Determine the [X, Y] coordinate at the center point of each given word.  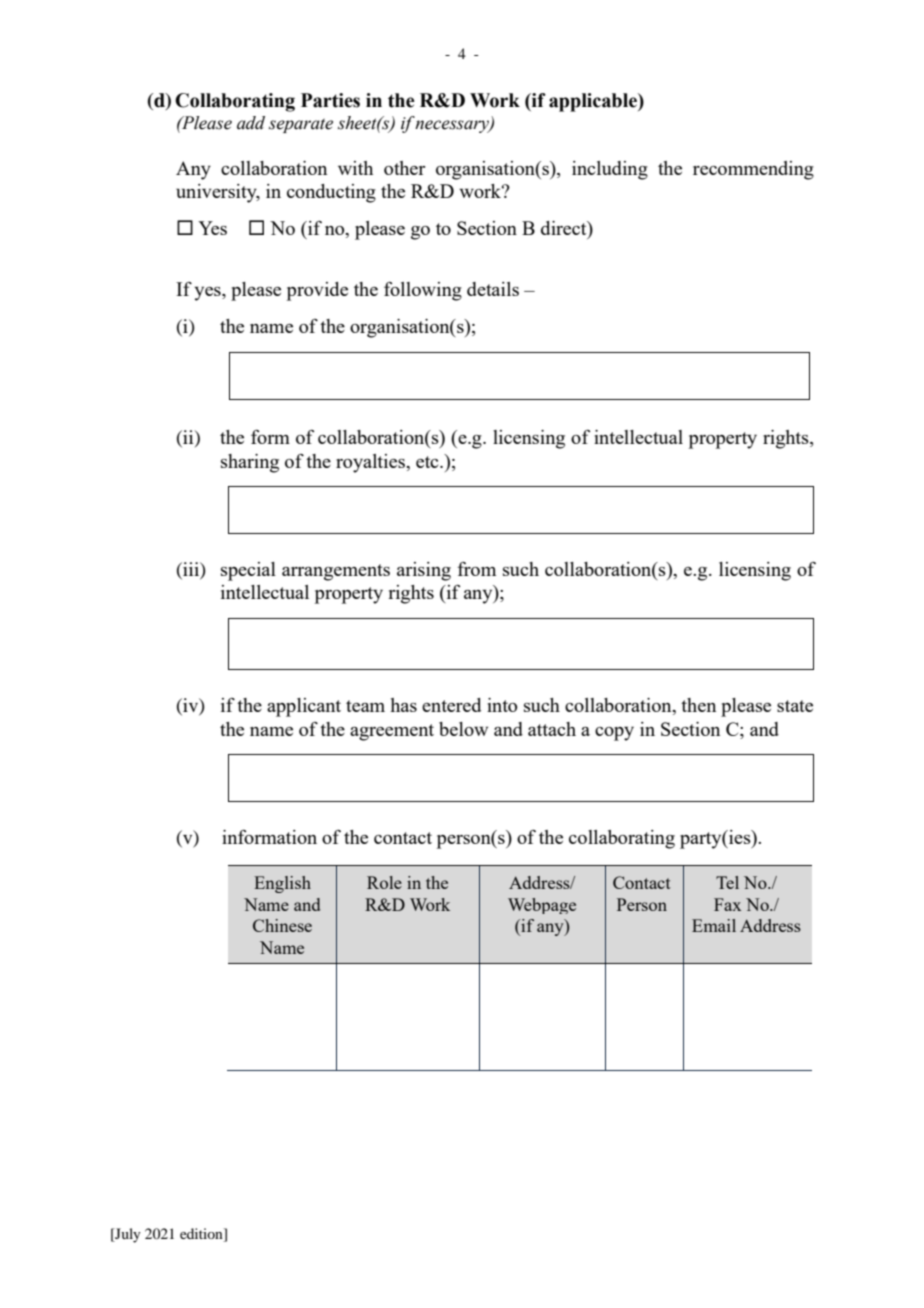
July [127, 1235]
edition [202, 1233]
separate [301, 126]
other [404, 168]
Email [714, 925]
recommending [753, 170]
